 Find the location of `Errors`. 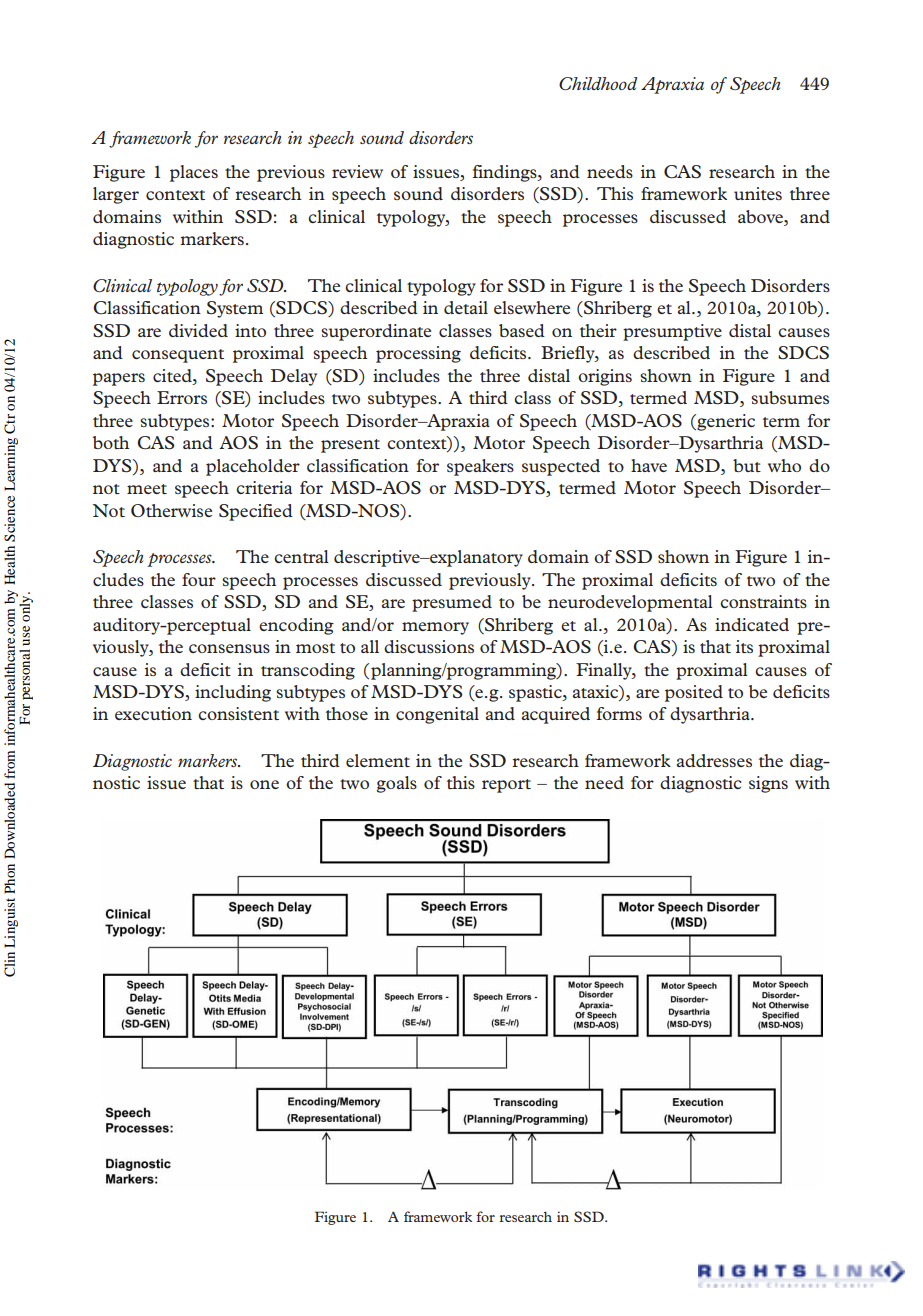

Errors is located at coordinates (182, 397).
